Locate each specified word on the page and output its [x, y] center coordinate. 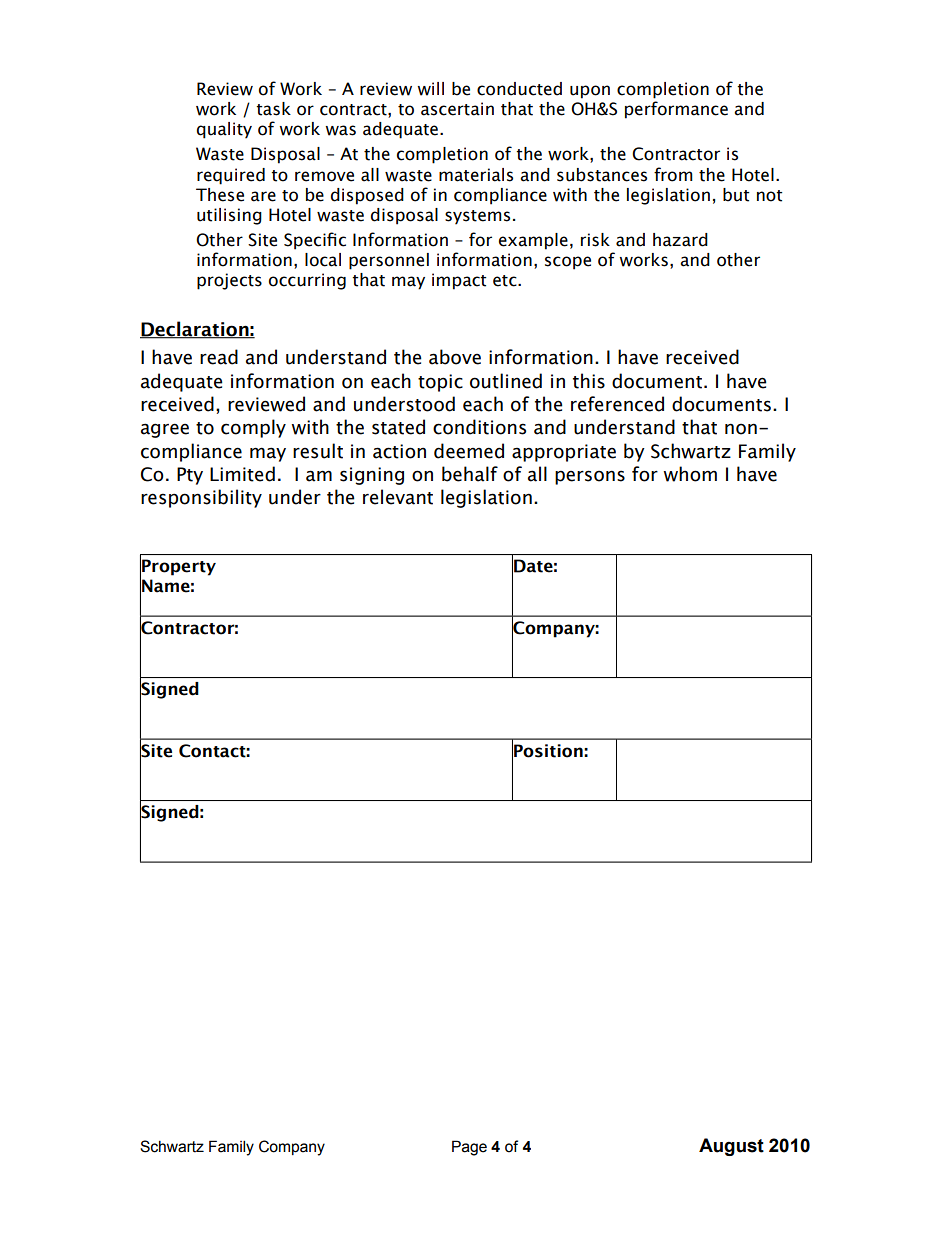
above [455, 357]
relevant [398, 497]
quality [224, 130]
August [731, 1147]
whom [690, 474]
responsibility [201, 498]
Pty [190, 476]
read [219, 357]
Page [469, 1148]
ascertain [457, 109]
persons [590, 477]
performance [676, 110]
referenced [617, 404]
